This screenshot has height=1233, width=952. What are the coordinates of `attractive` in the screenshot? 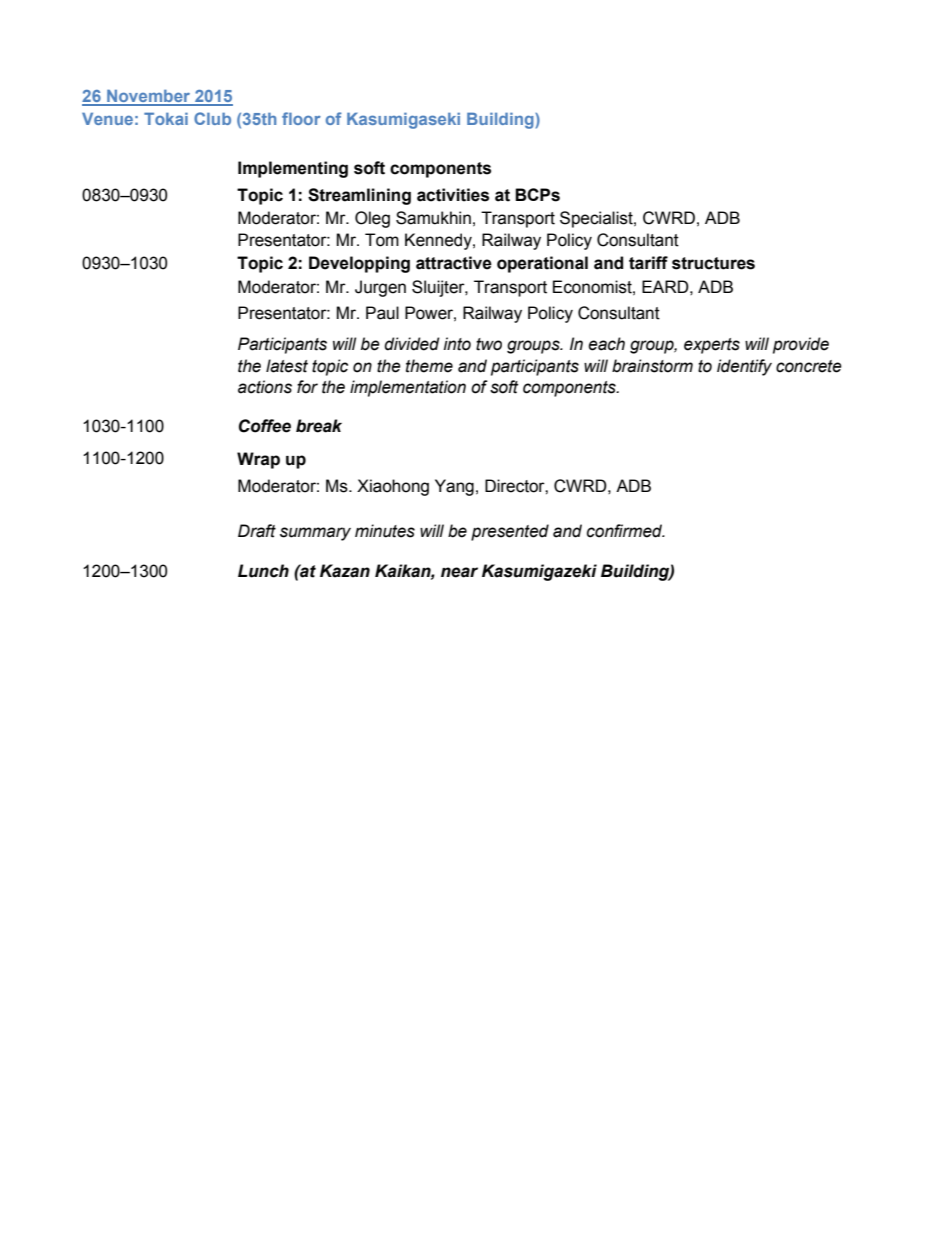 It's located at (454, 263).
